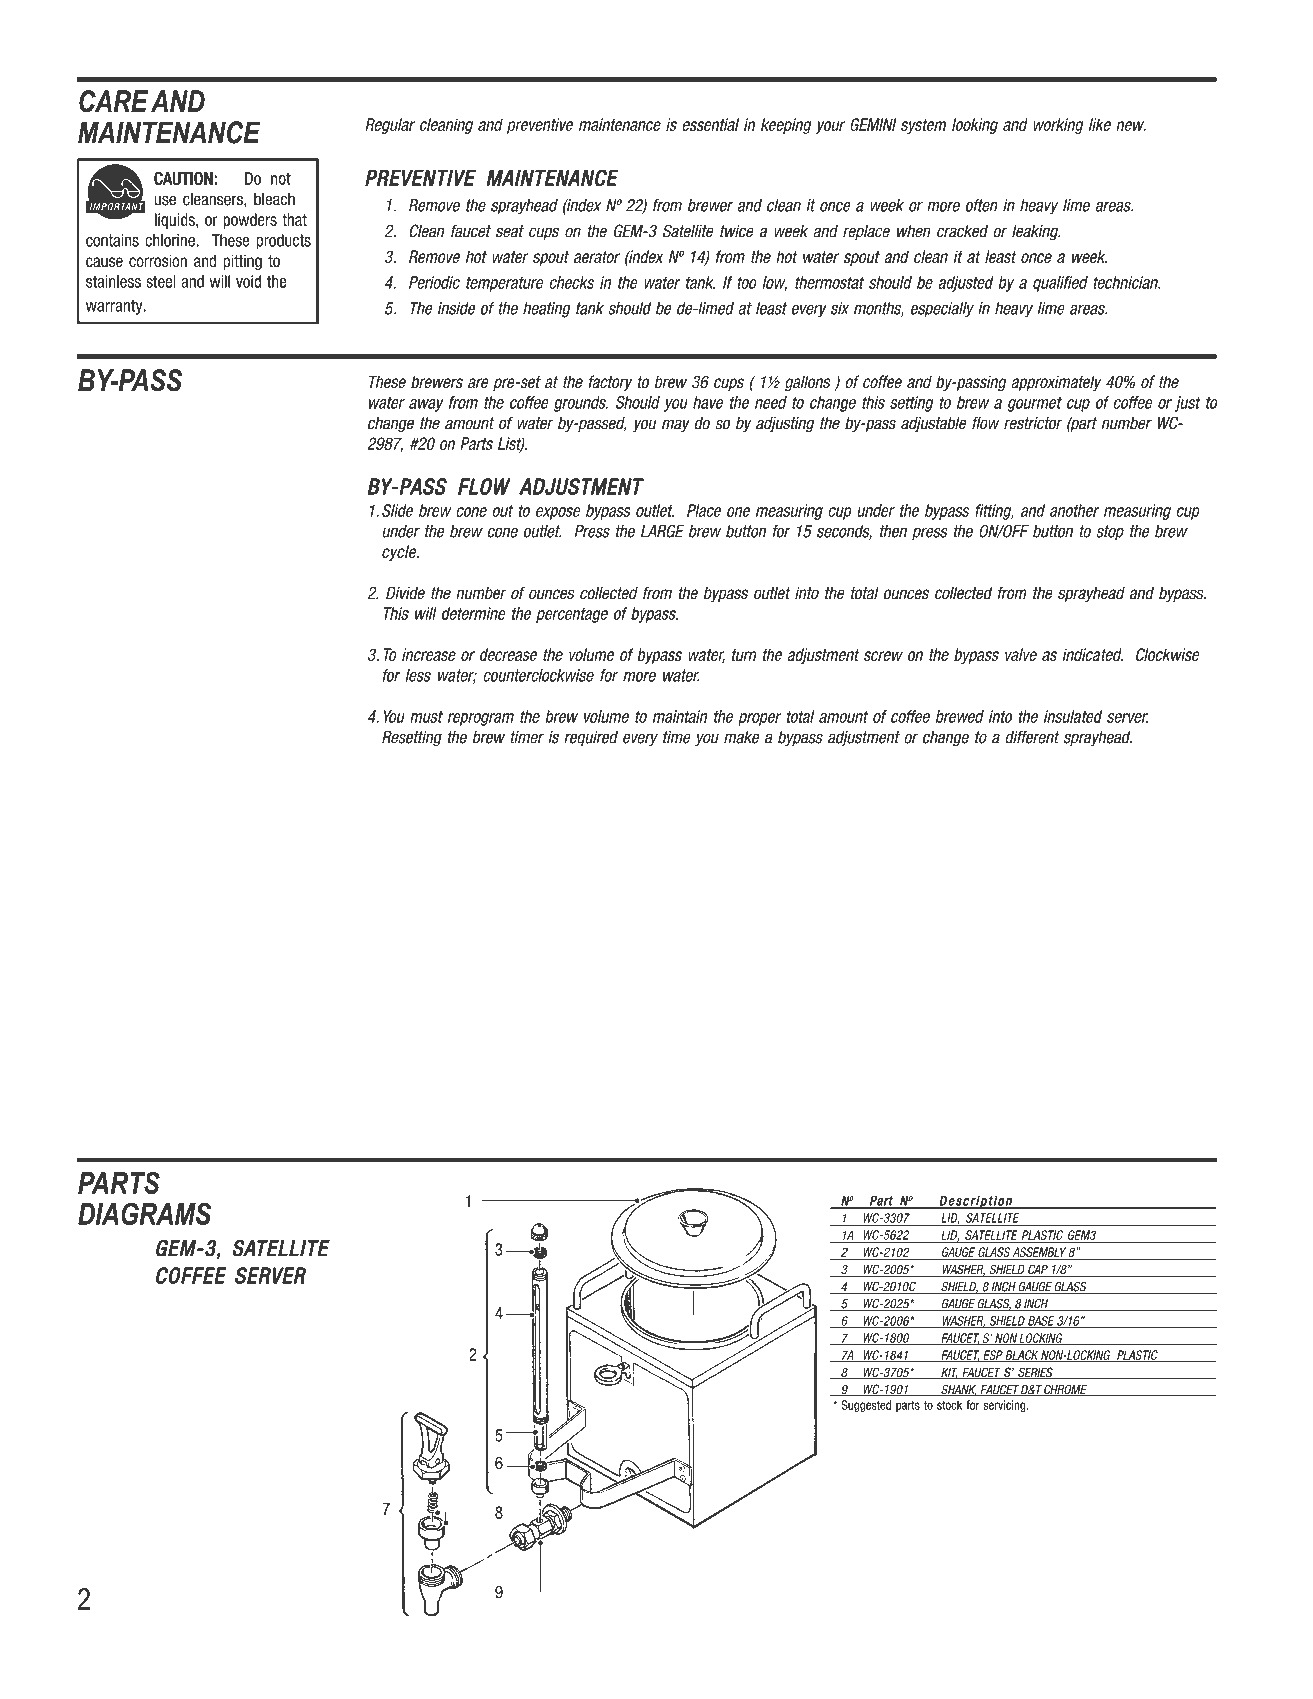 This screenshot has height=1699, width=1313. Describe the element at coordinates (975, 126) in the screenshot. I see `looking` at that location.
